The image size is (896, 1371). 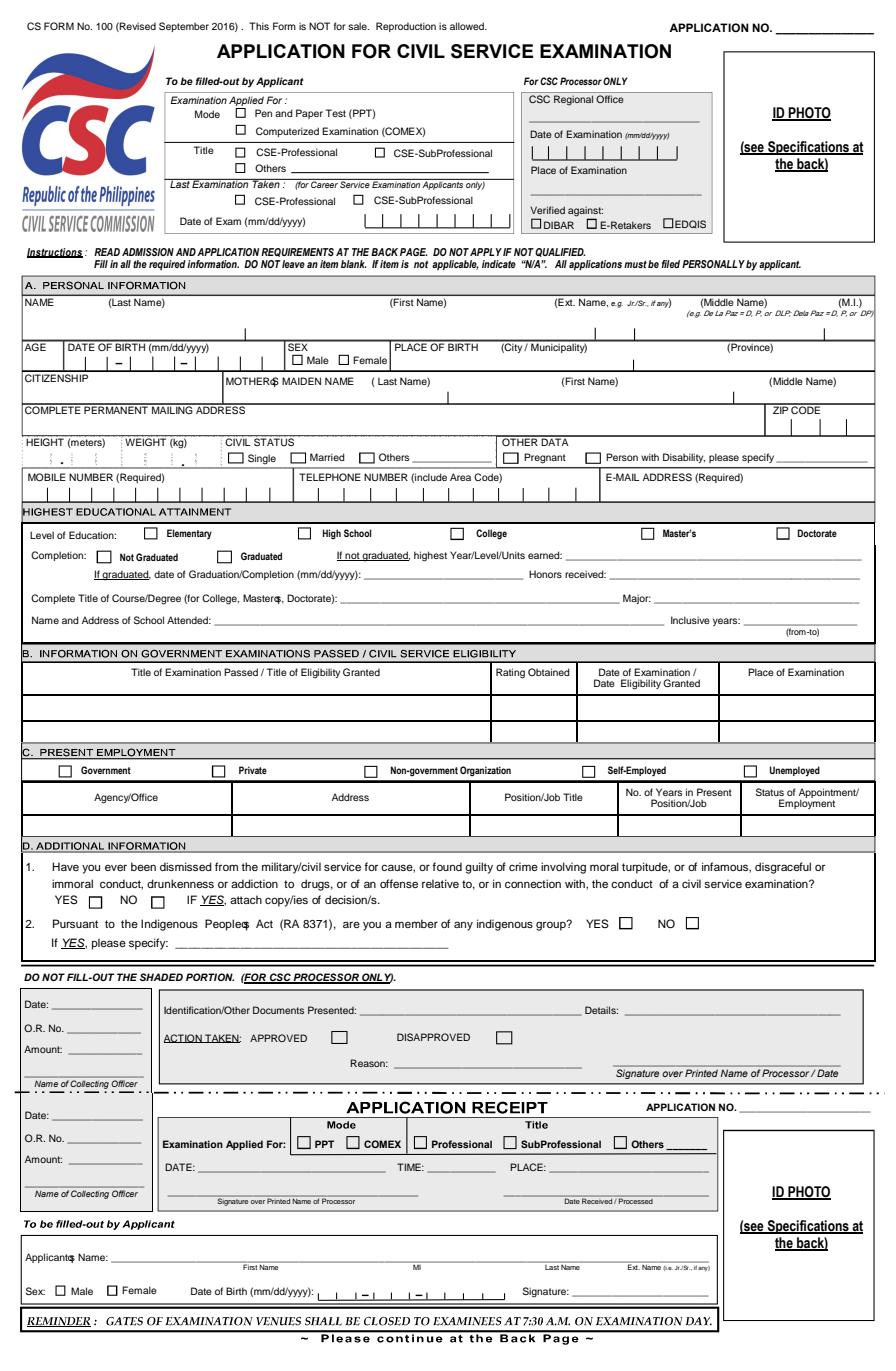 What do you see at coordinates (406, 27) in the screenshot?
I see `Reproduction` at bounding box center [406, 27].
